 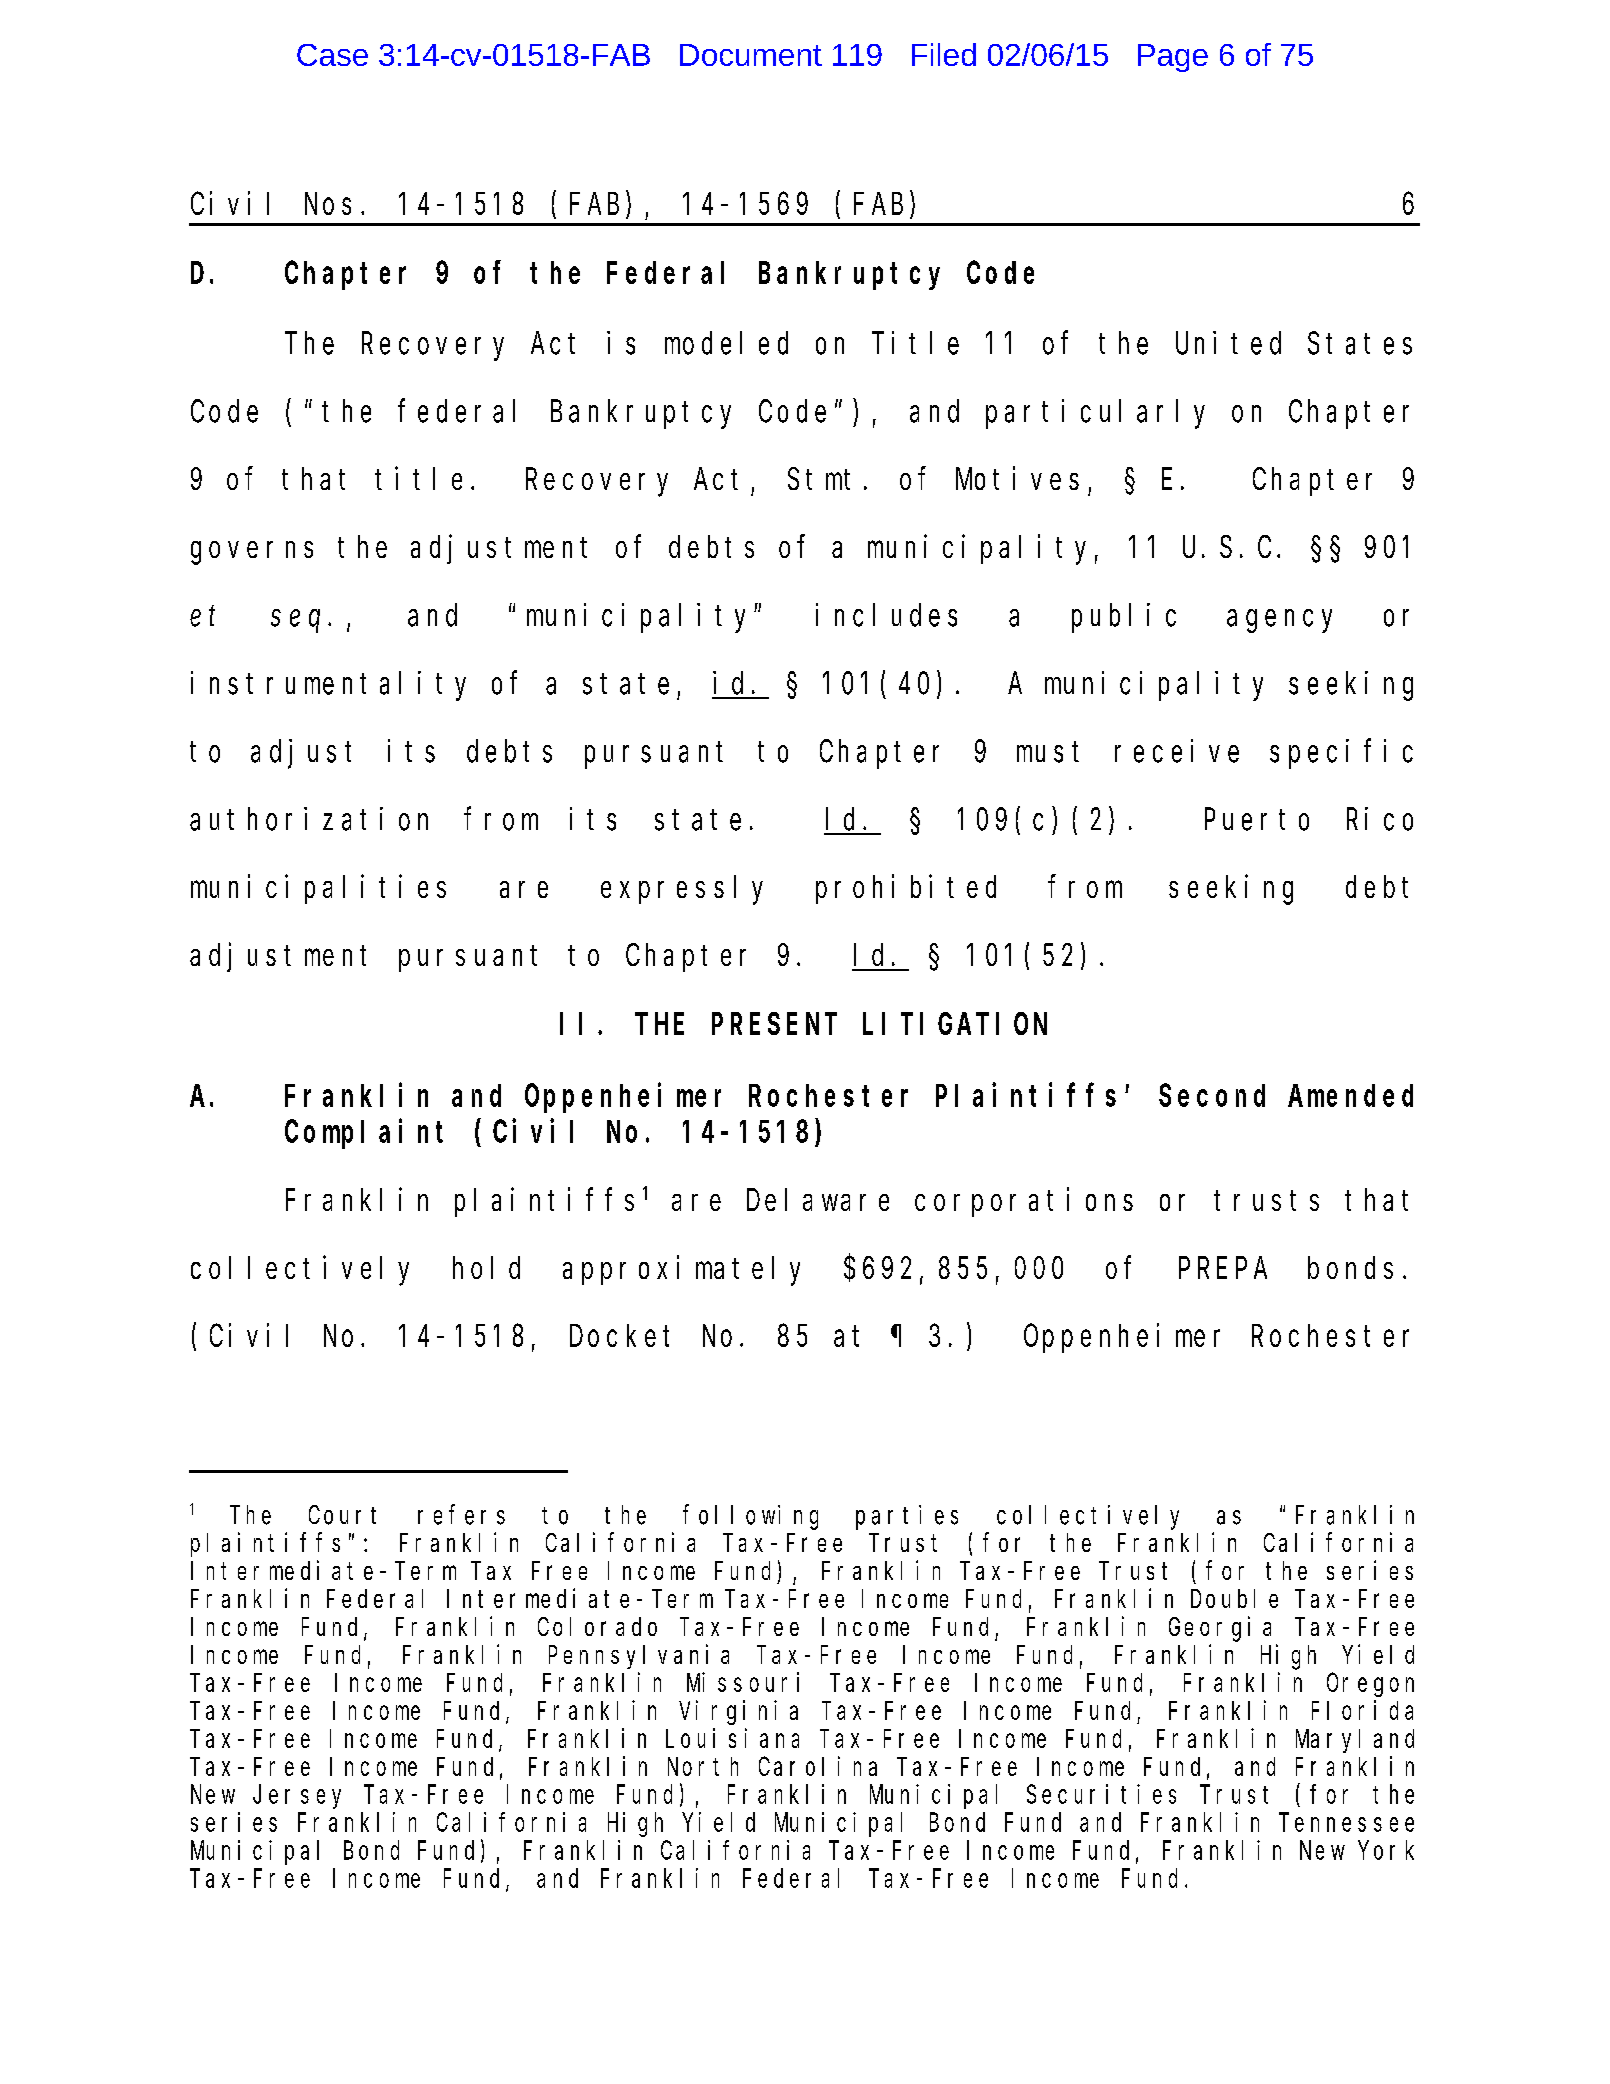 I want to click on parties, so click(x=907, y=1517).
